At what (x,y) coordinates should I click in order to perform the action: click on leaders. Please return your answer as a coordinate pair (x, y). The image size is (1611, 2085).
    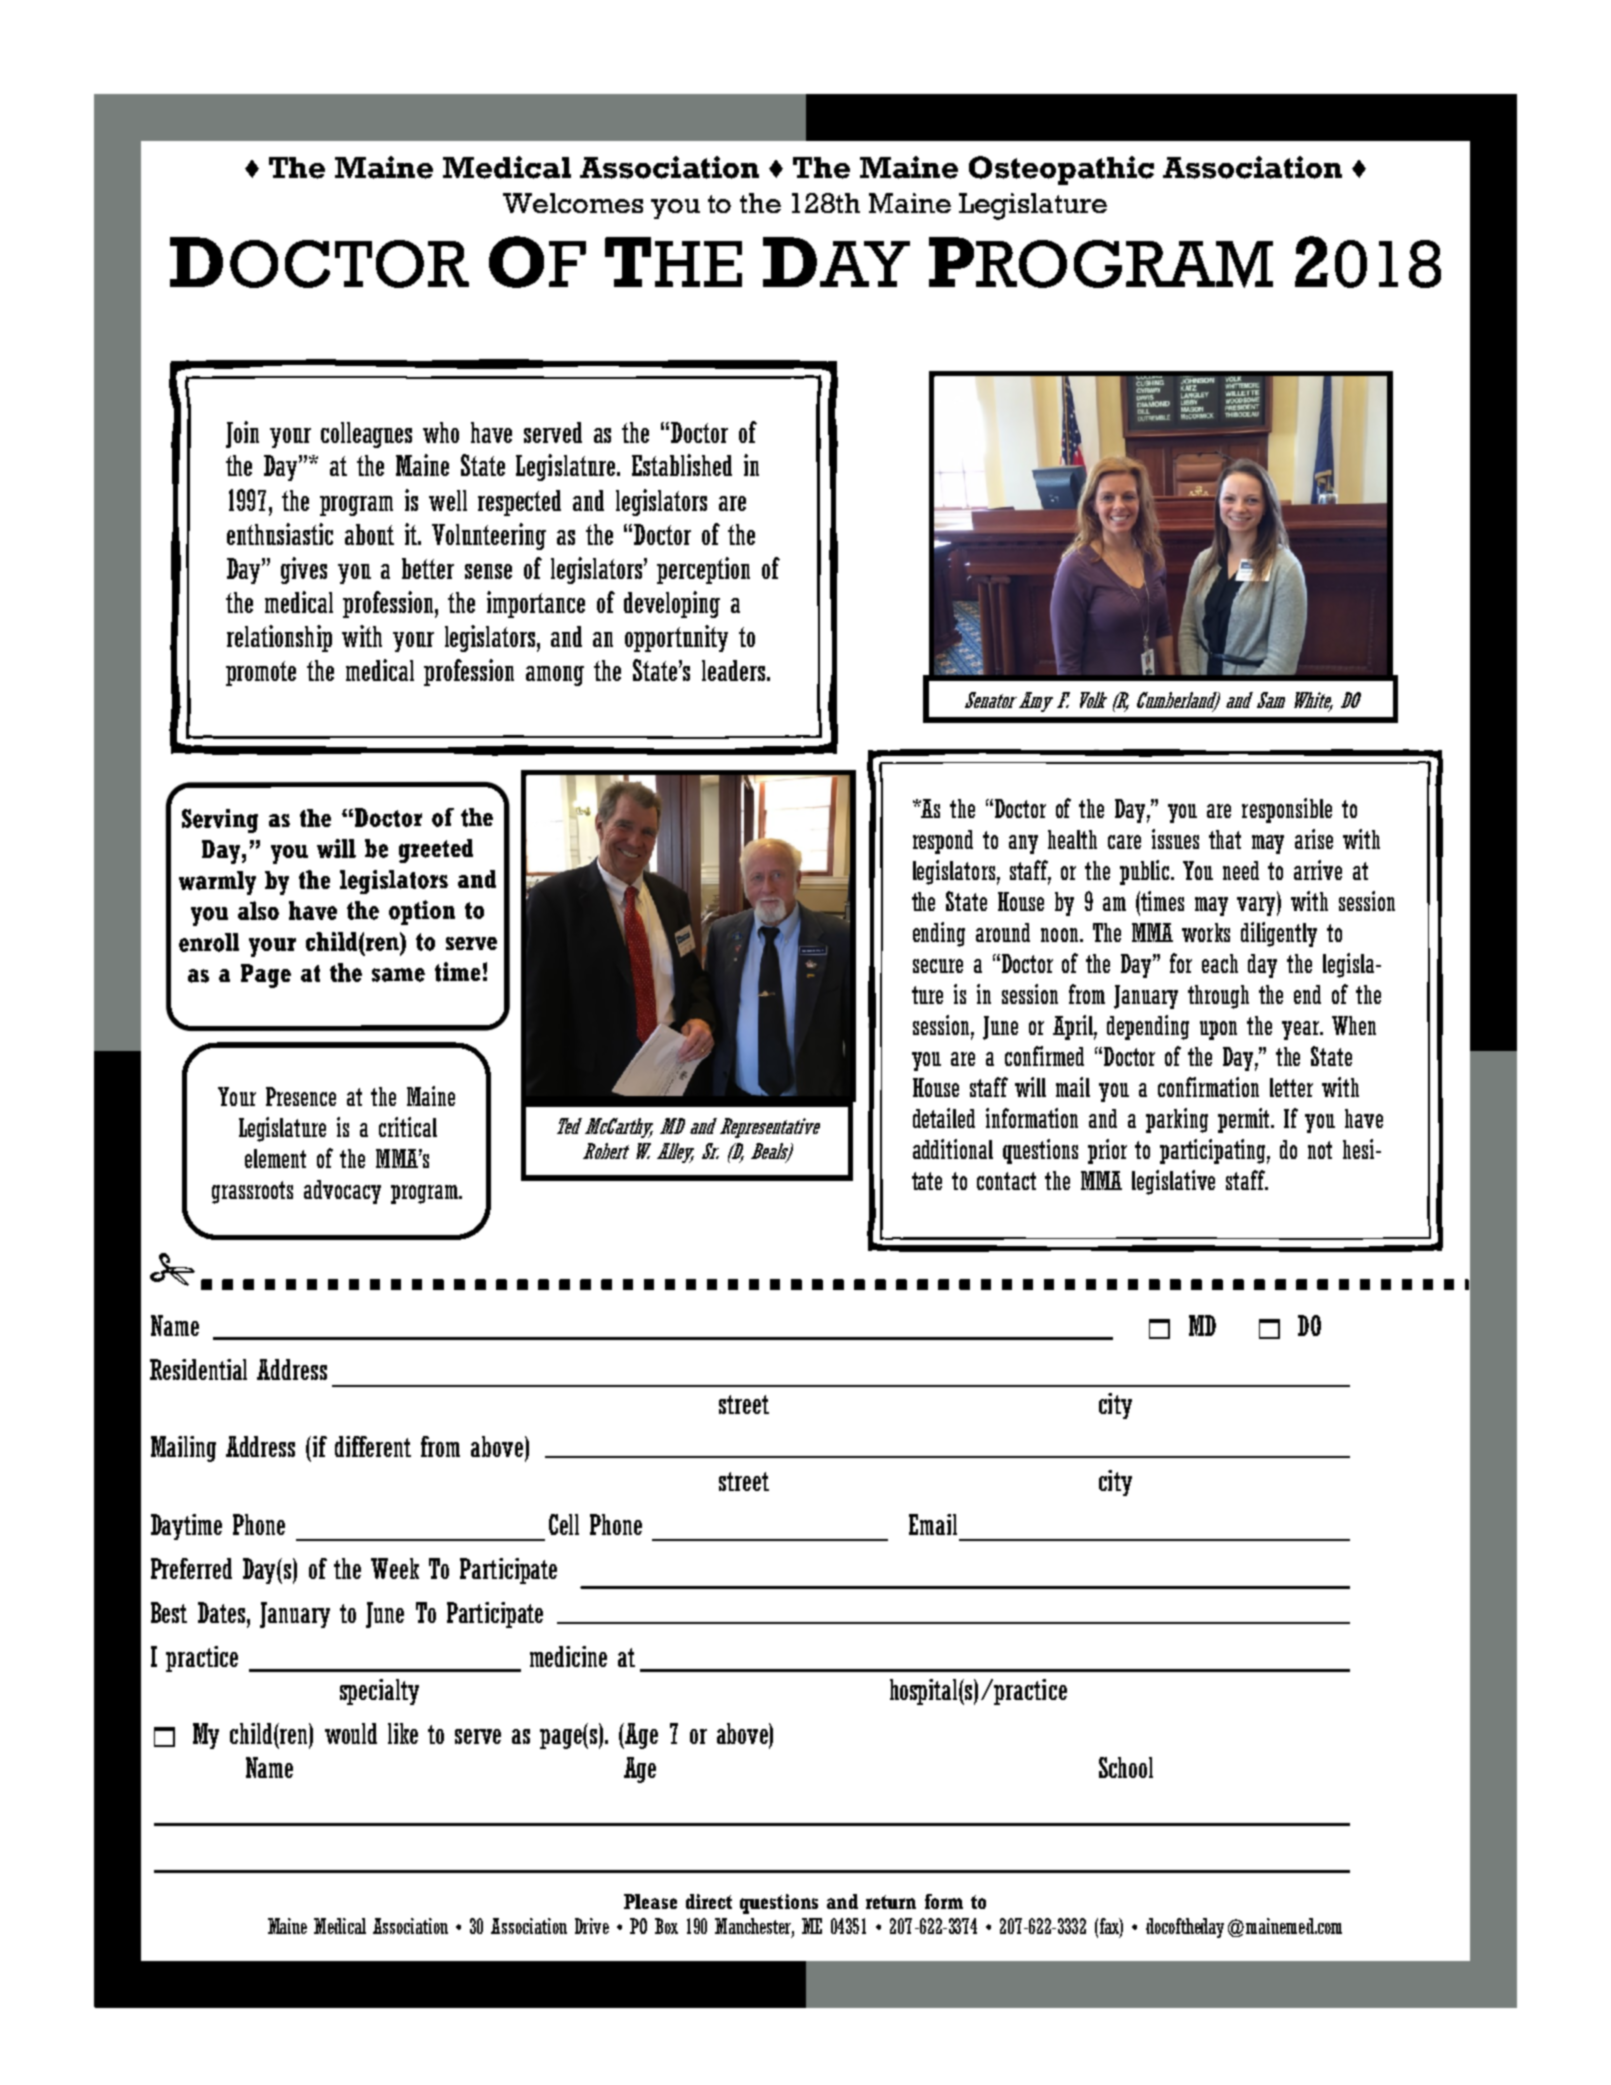
    Looking at the image, I should click on (735, 670).
